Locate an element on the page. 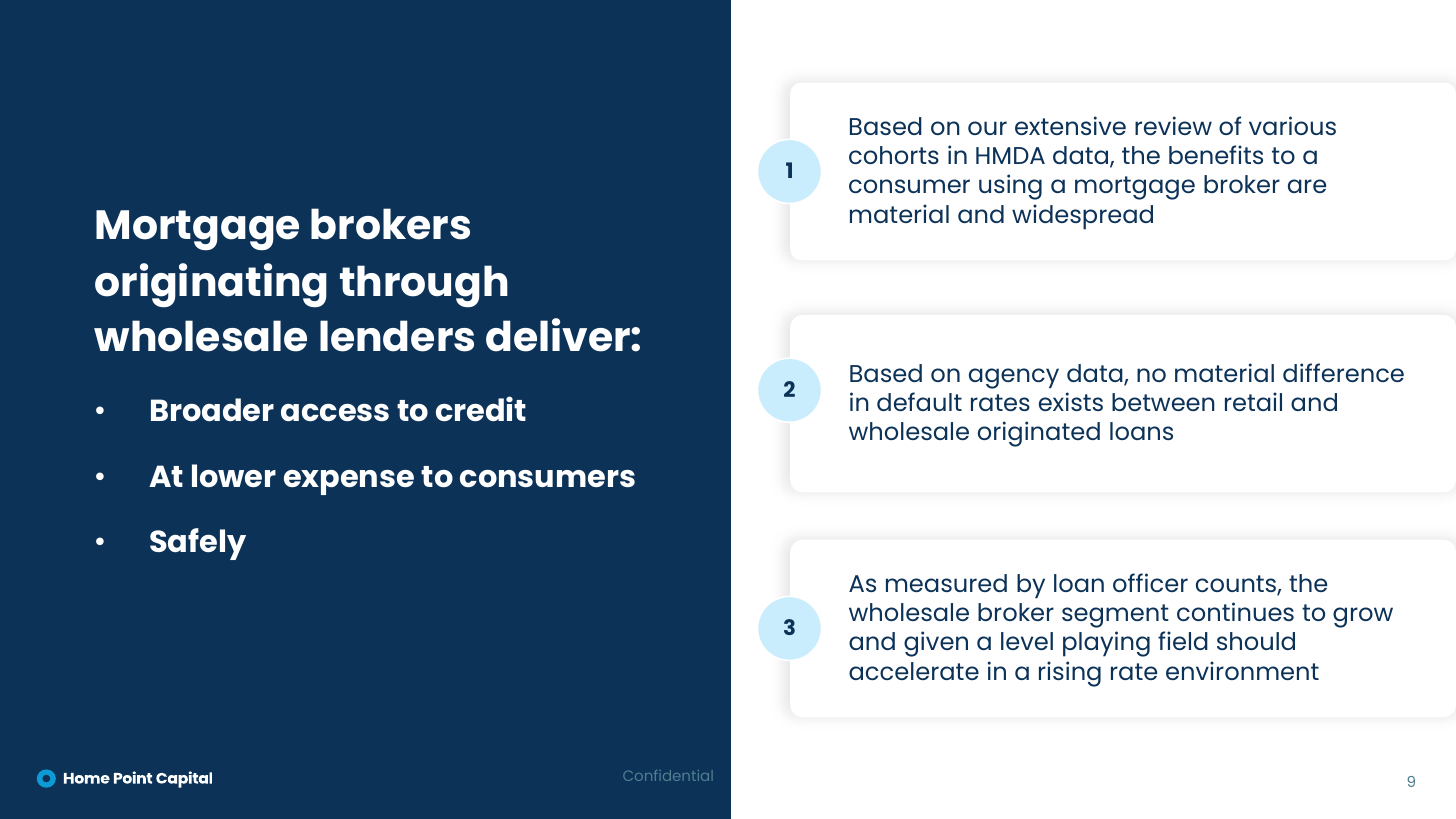 The height and width of the page is (819, 1456). environment is located at coordinates (1242, 670).
